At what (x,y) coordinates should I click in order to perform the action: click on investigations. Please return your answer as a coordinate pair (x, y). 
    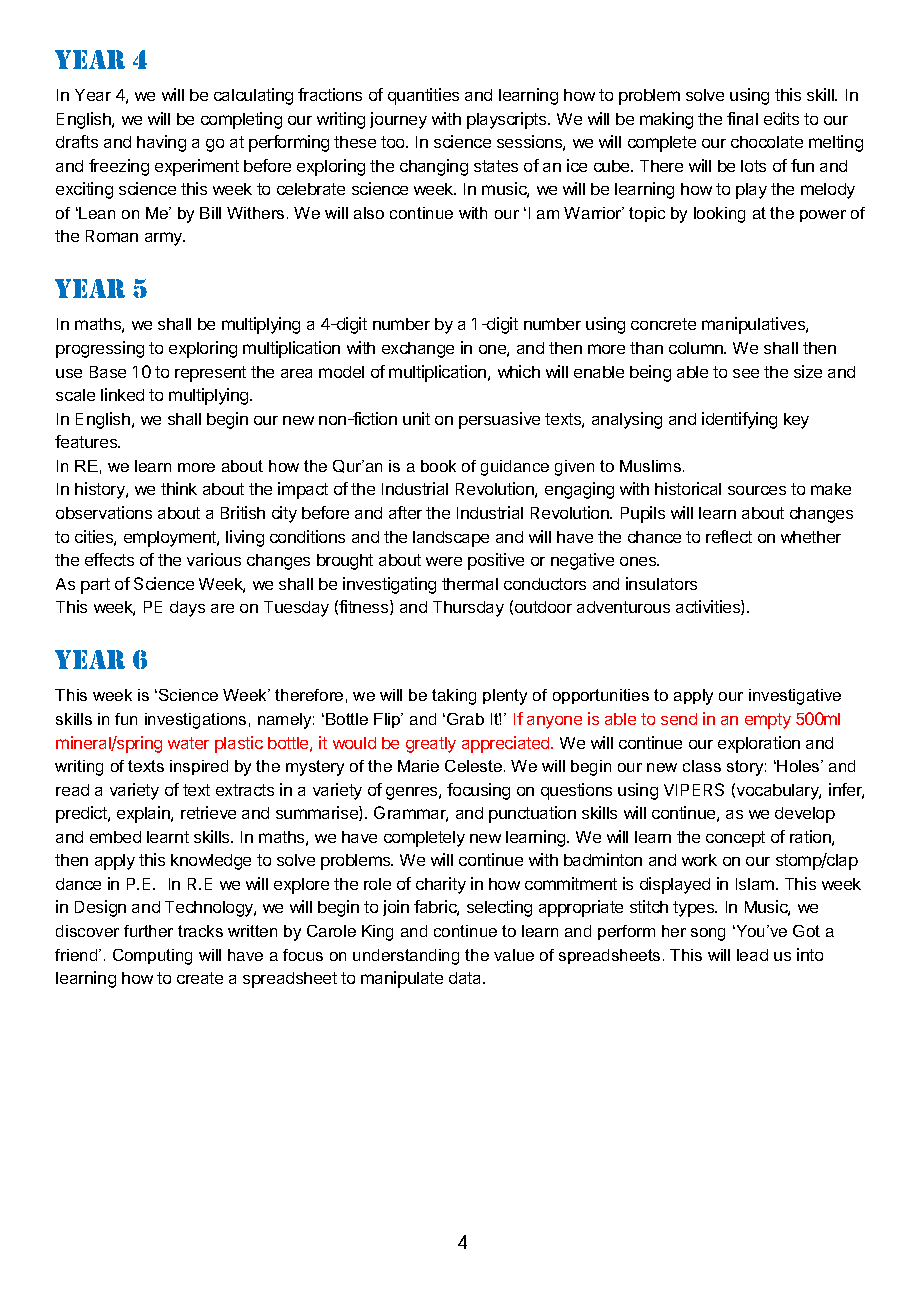
    Looking at the image, I should click on (195, 721).
